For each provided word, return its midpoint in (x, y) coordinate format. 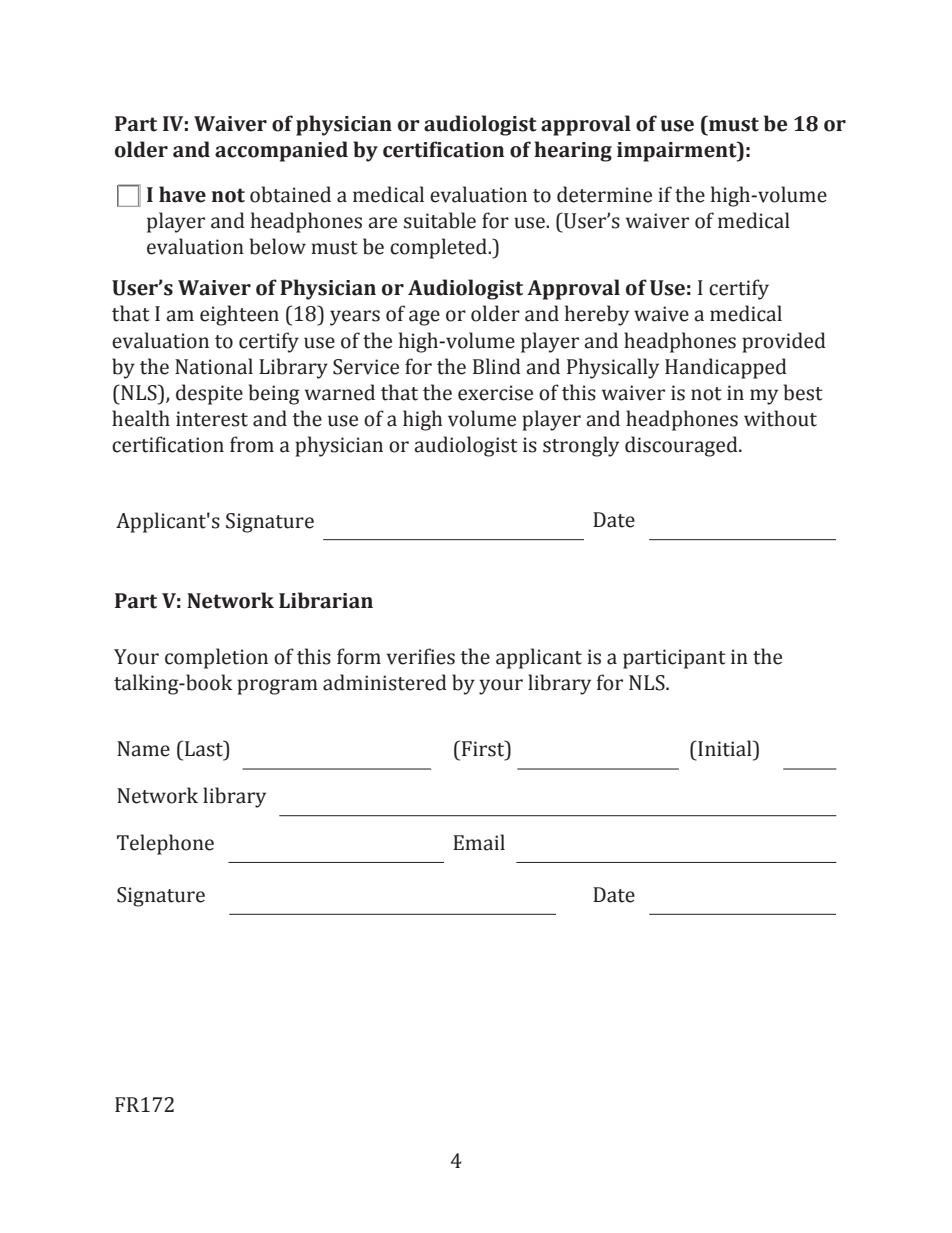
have (182, 194)
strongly (581, 446)
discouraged (682, 446)
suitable (440, 220)
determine (604, 194)
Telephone (165, 844)
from (252, 444)
